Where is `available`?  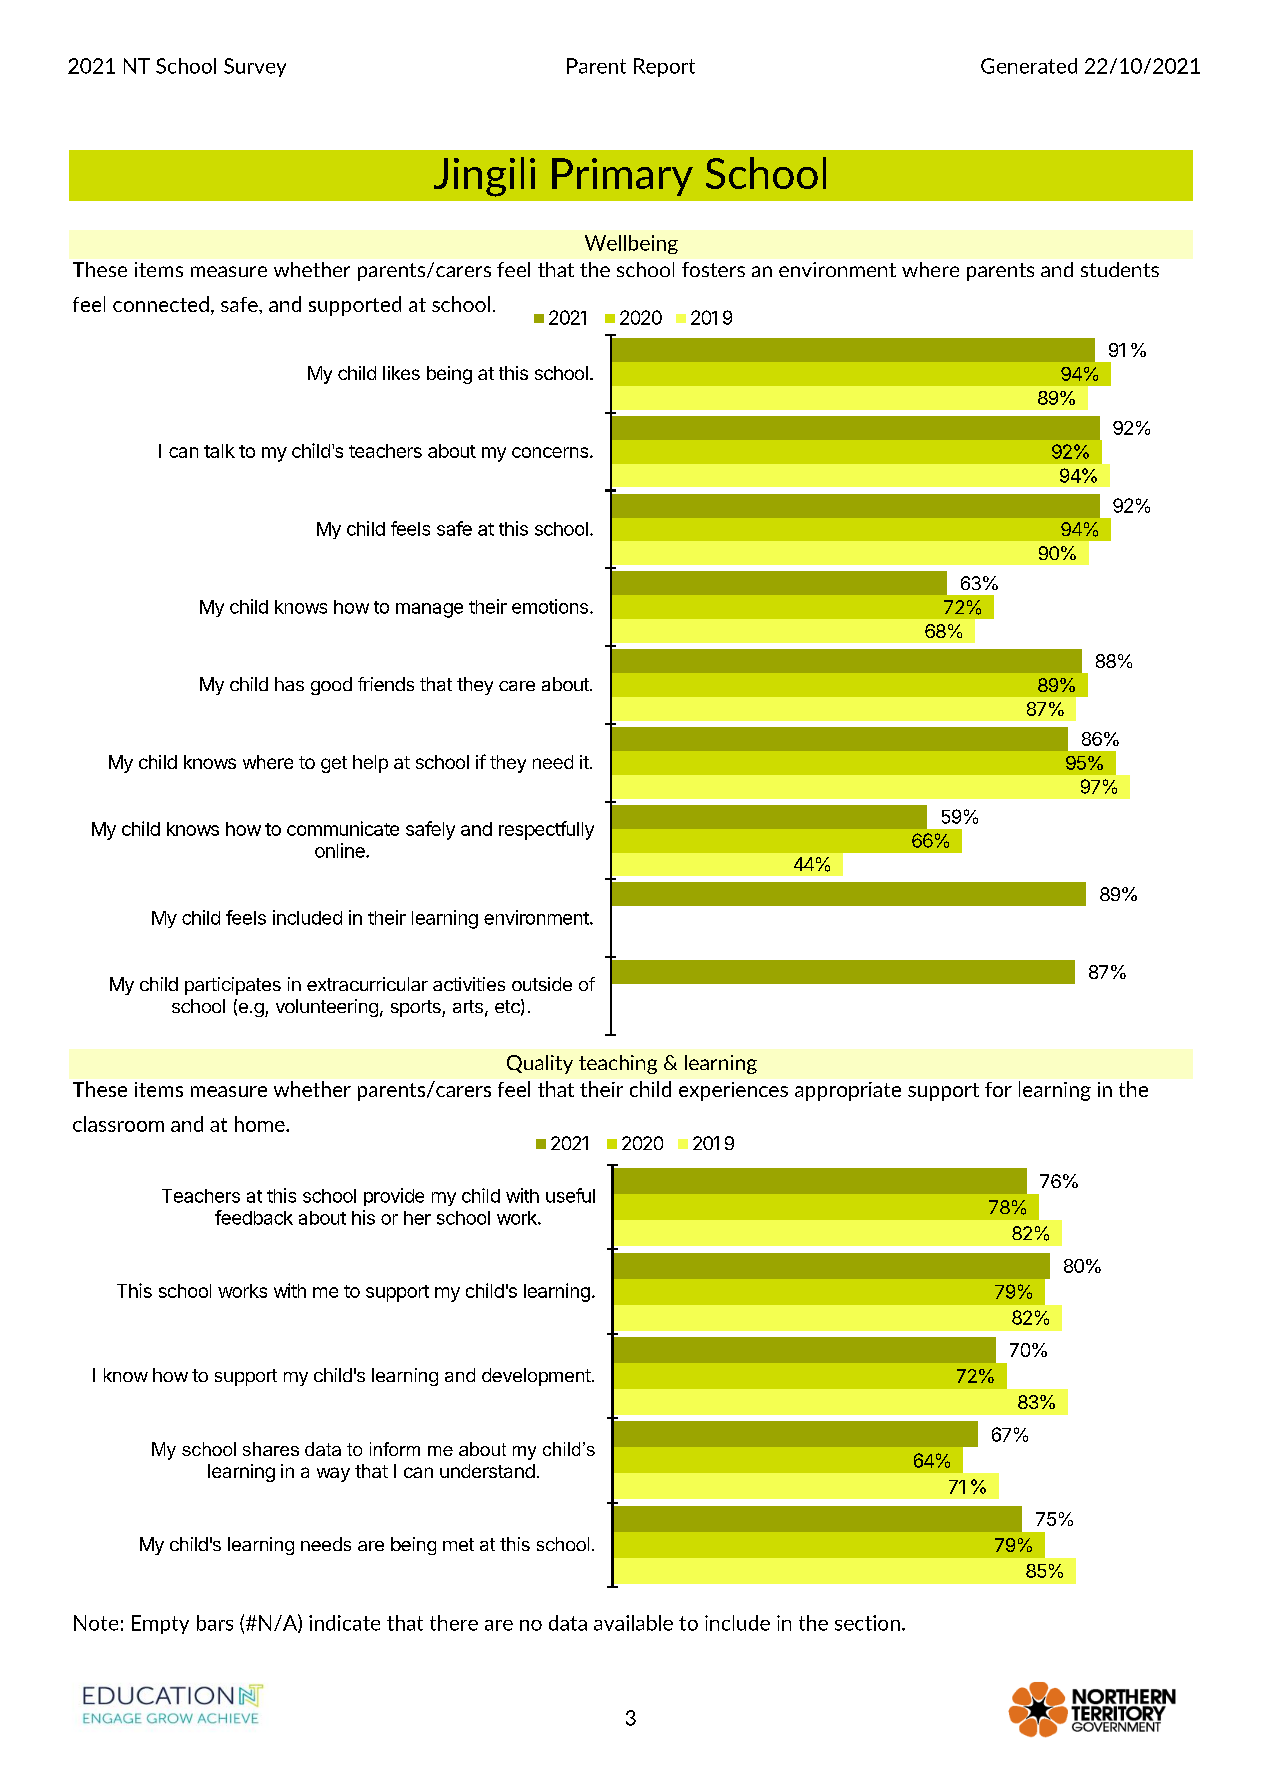 available is located at coordinates (633, 1623).
